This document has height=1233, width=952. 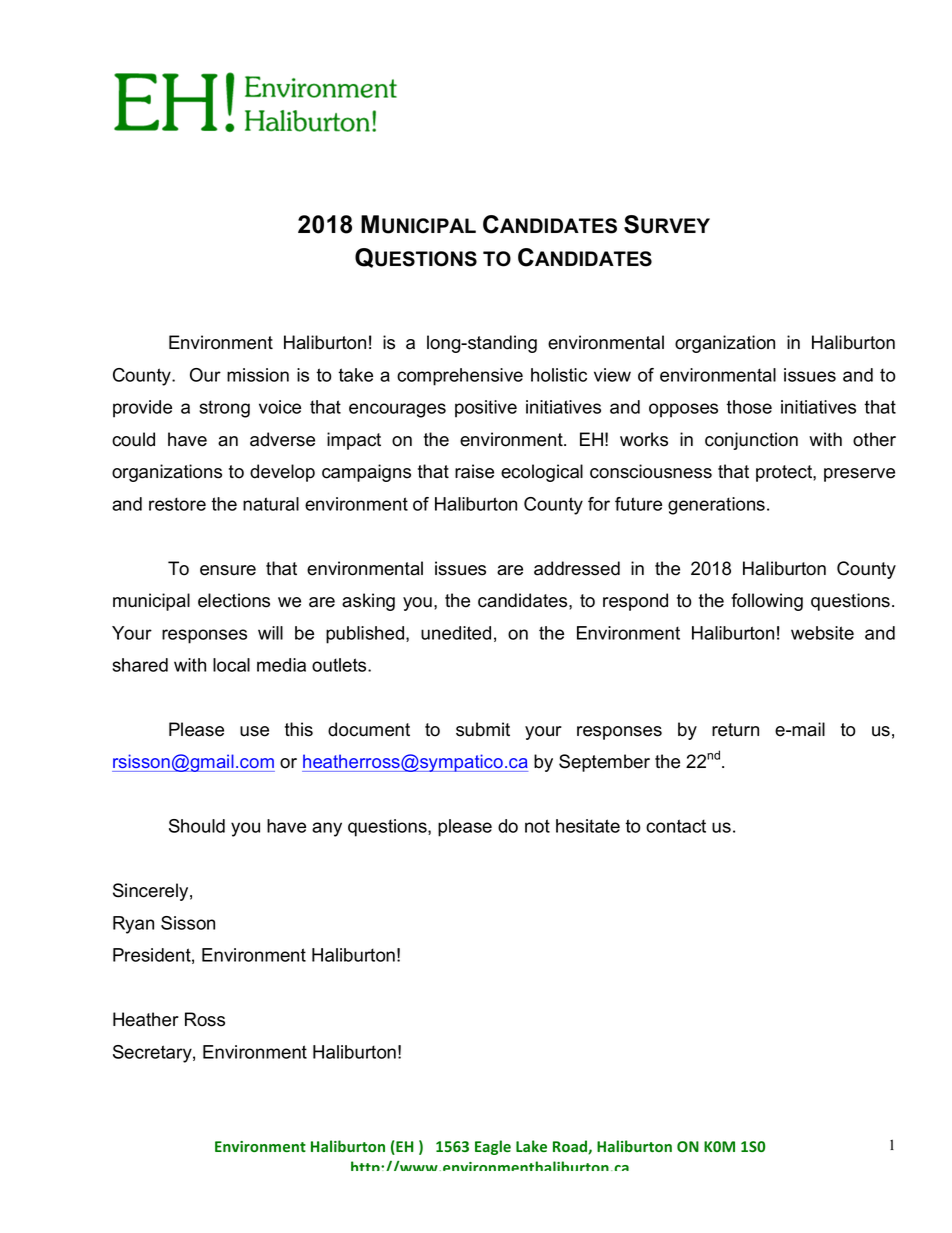 What do you see at coordinates (531, 1146) in the document?
I see `Lake` at bounding box center [531, 1146].
